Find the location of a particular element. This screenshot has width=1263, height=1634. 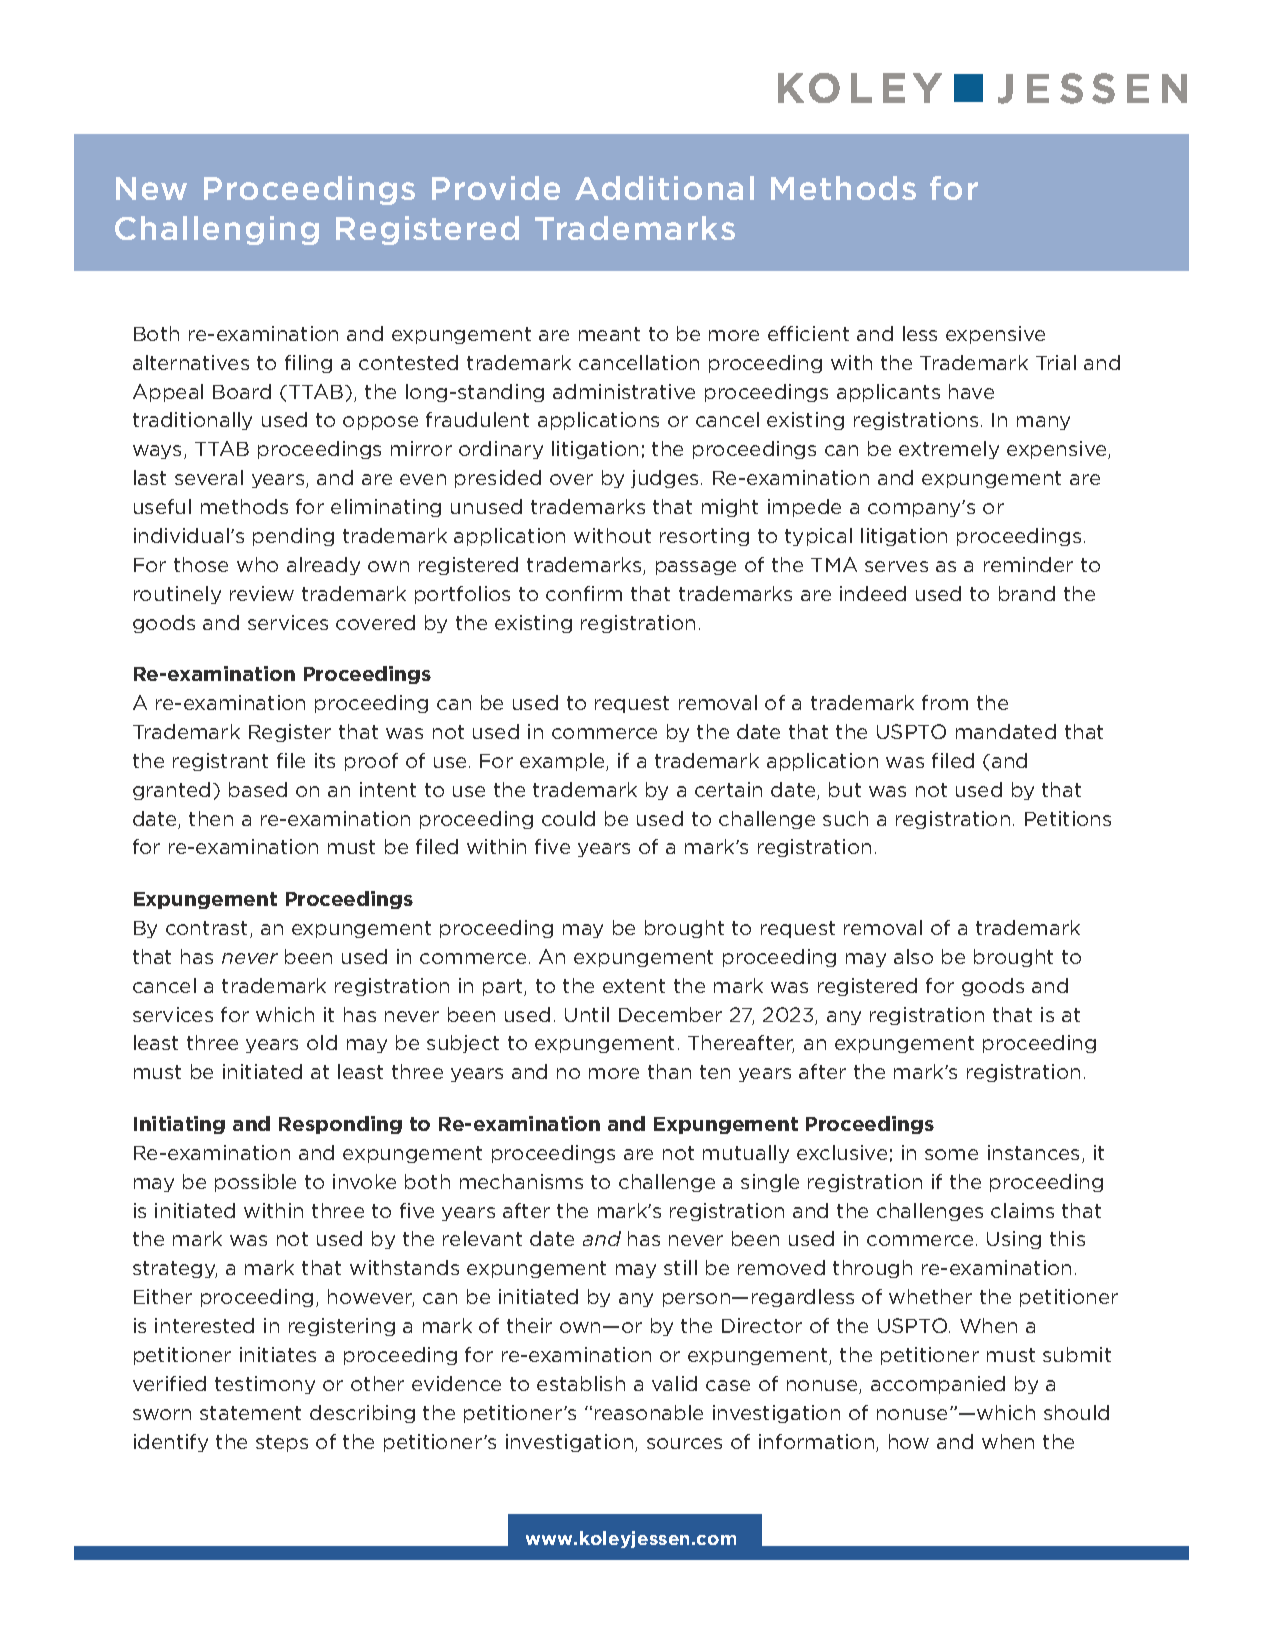

statement is located at coordinates (250, 1413).
